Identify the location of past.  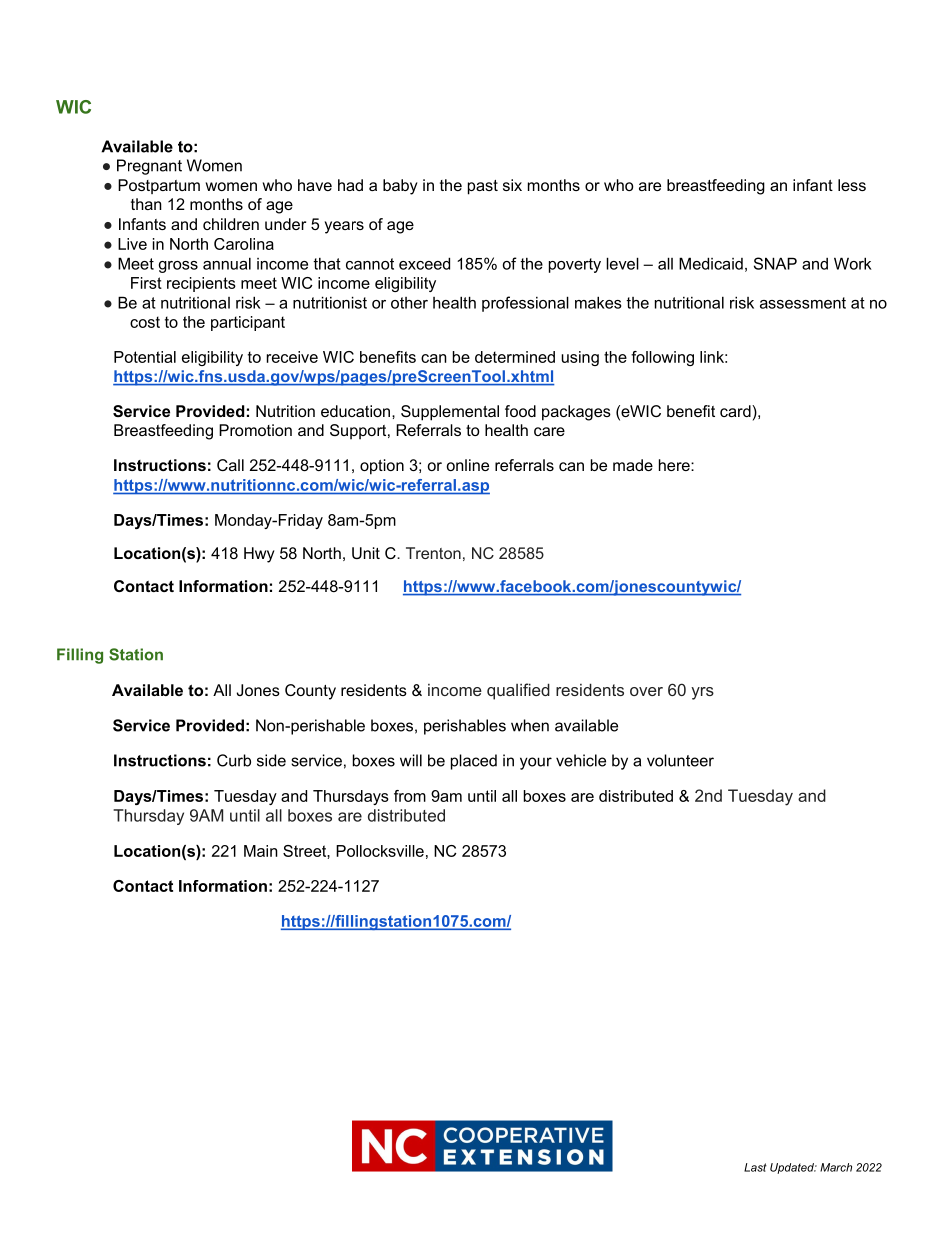
(483, 187).
